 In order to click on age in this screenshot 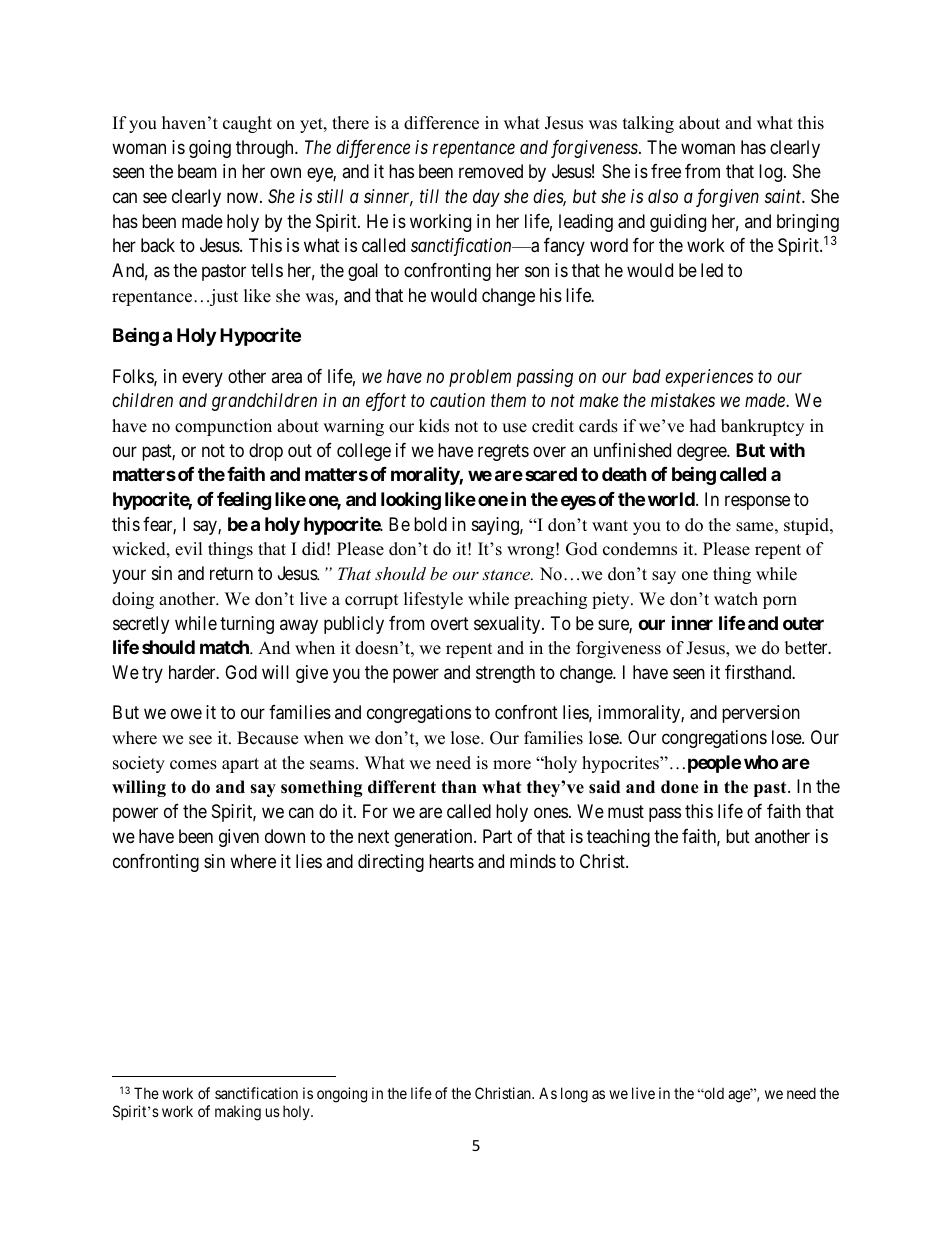, I will do `click(740, 1096)`.
